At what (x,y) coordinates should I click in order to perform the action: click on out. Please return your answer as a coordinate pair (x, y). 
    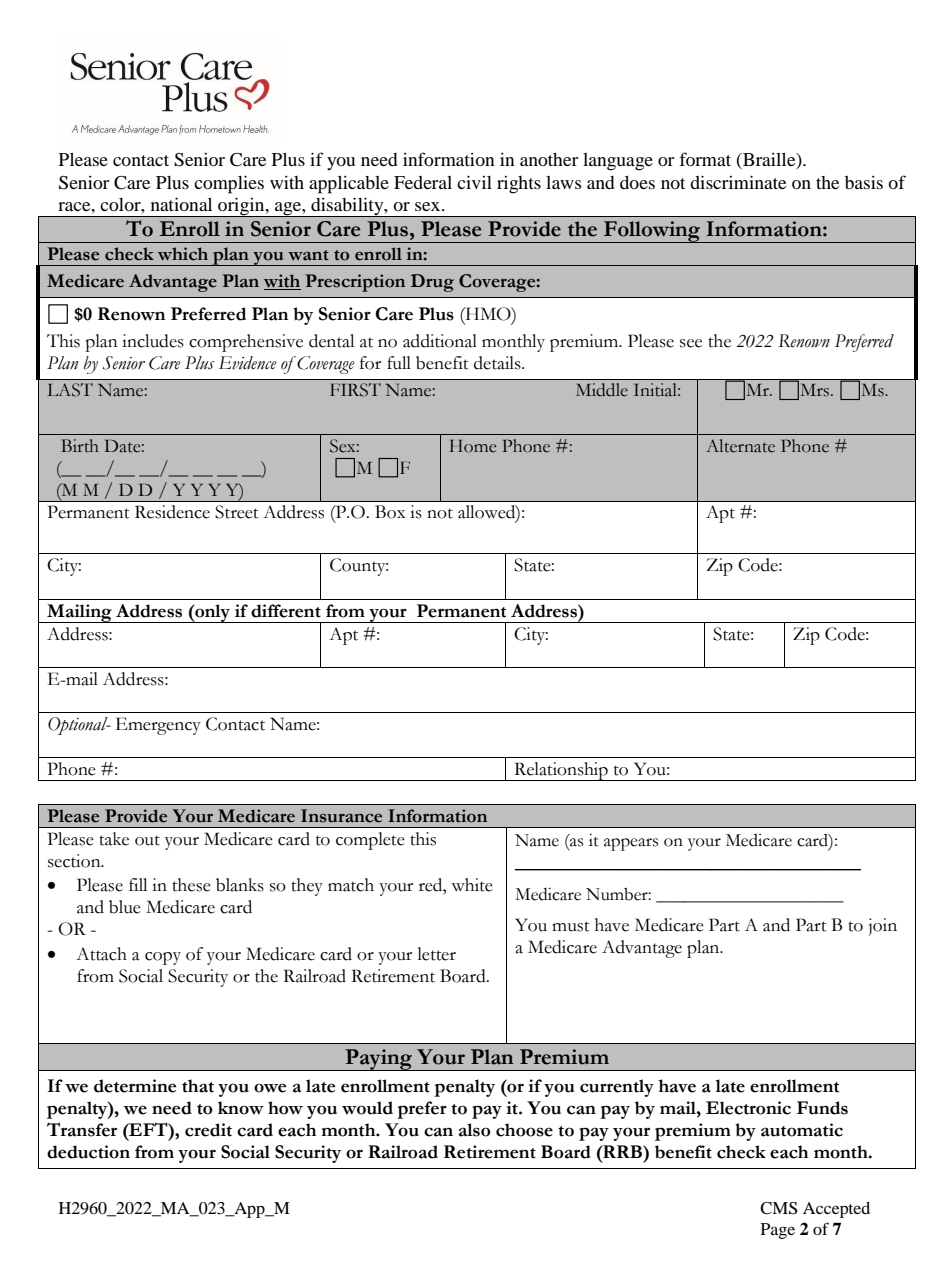
    Looking at the image, I should click on (147, 840).
